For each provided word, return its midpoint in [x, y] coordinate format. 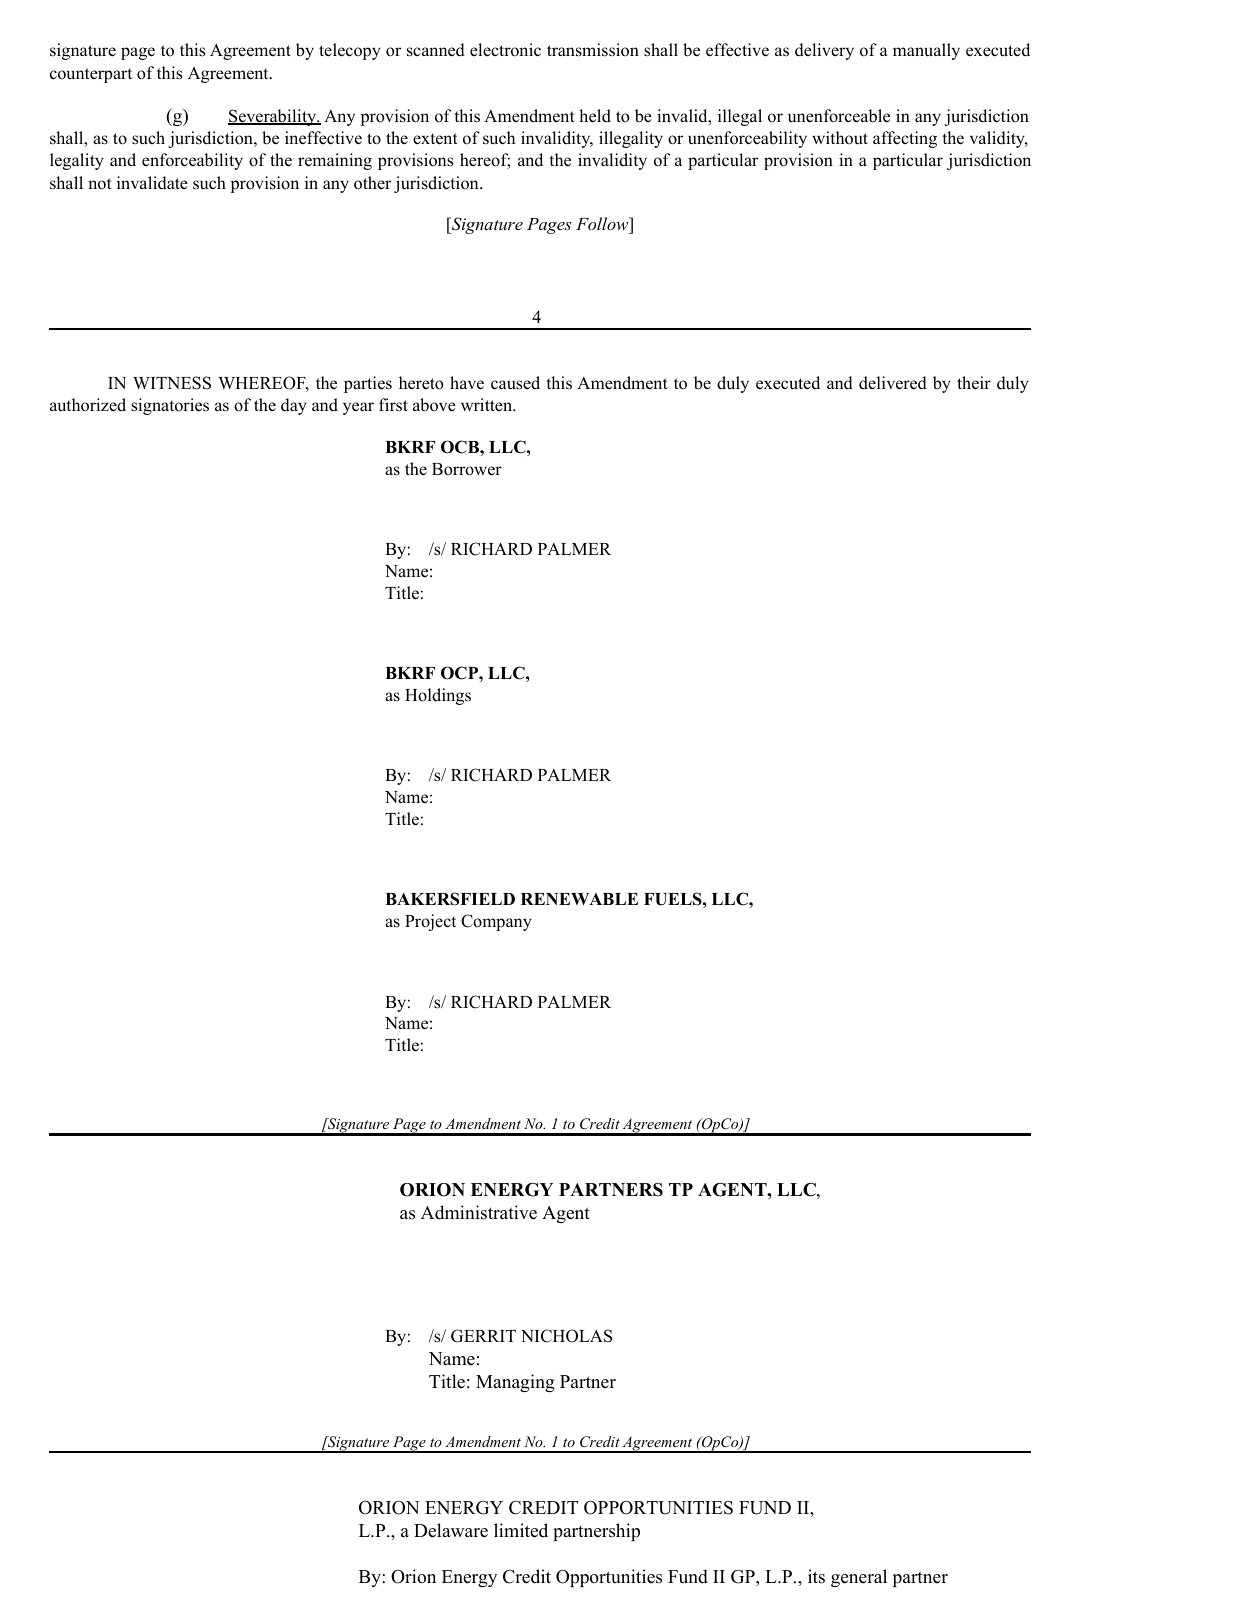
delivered [893, 383]
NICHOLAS [566, 1336]
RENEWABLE [579, 899]
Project [430, 922]
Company [496, 922]
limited [521, 1530]
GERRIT [483, 1336]
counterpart [91, 75]
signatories [170, 406]
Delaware [451, 1530]
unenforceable [839, 116]
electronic [505, 50]
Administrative [479, 1212]
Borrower [467, 469]
